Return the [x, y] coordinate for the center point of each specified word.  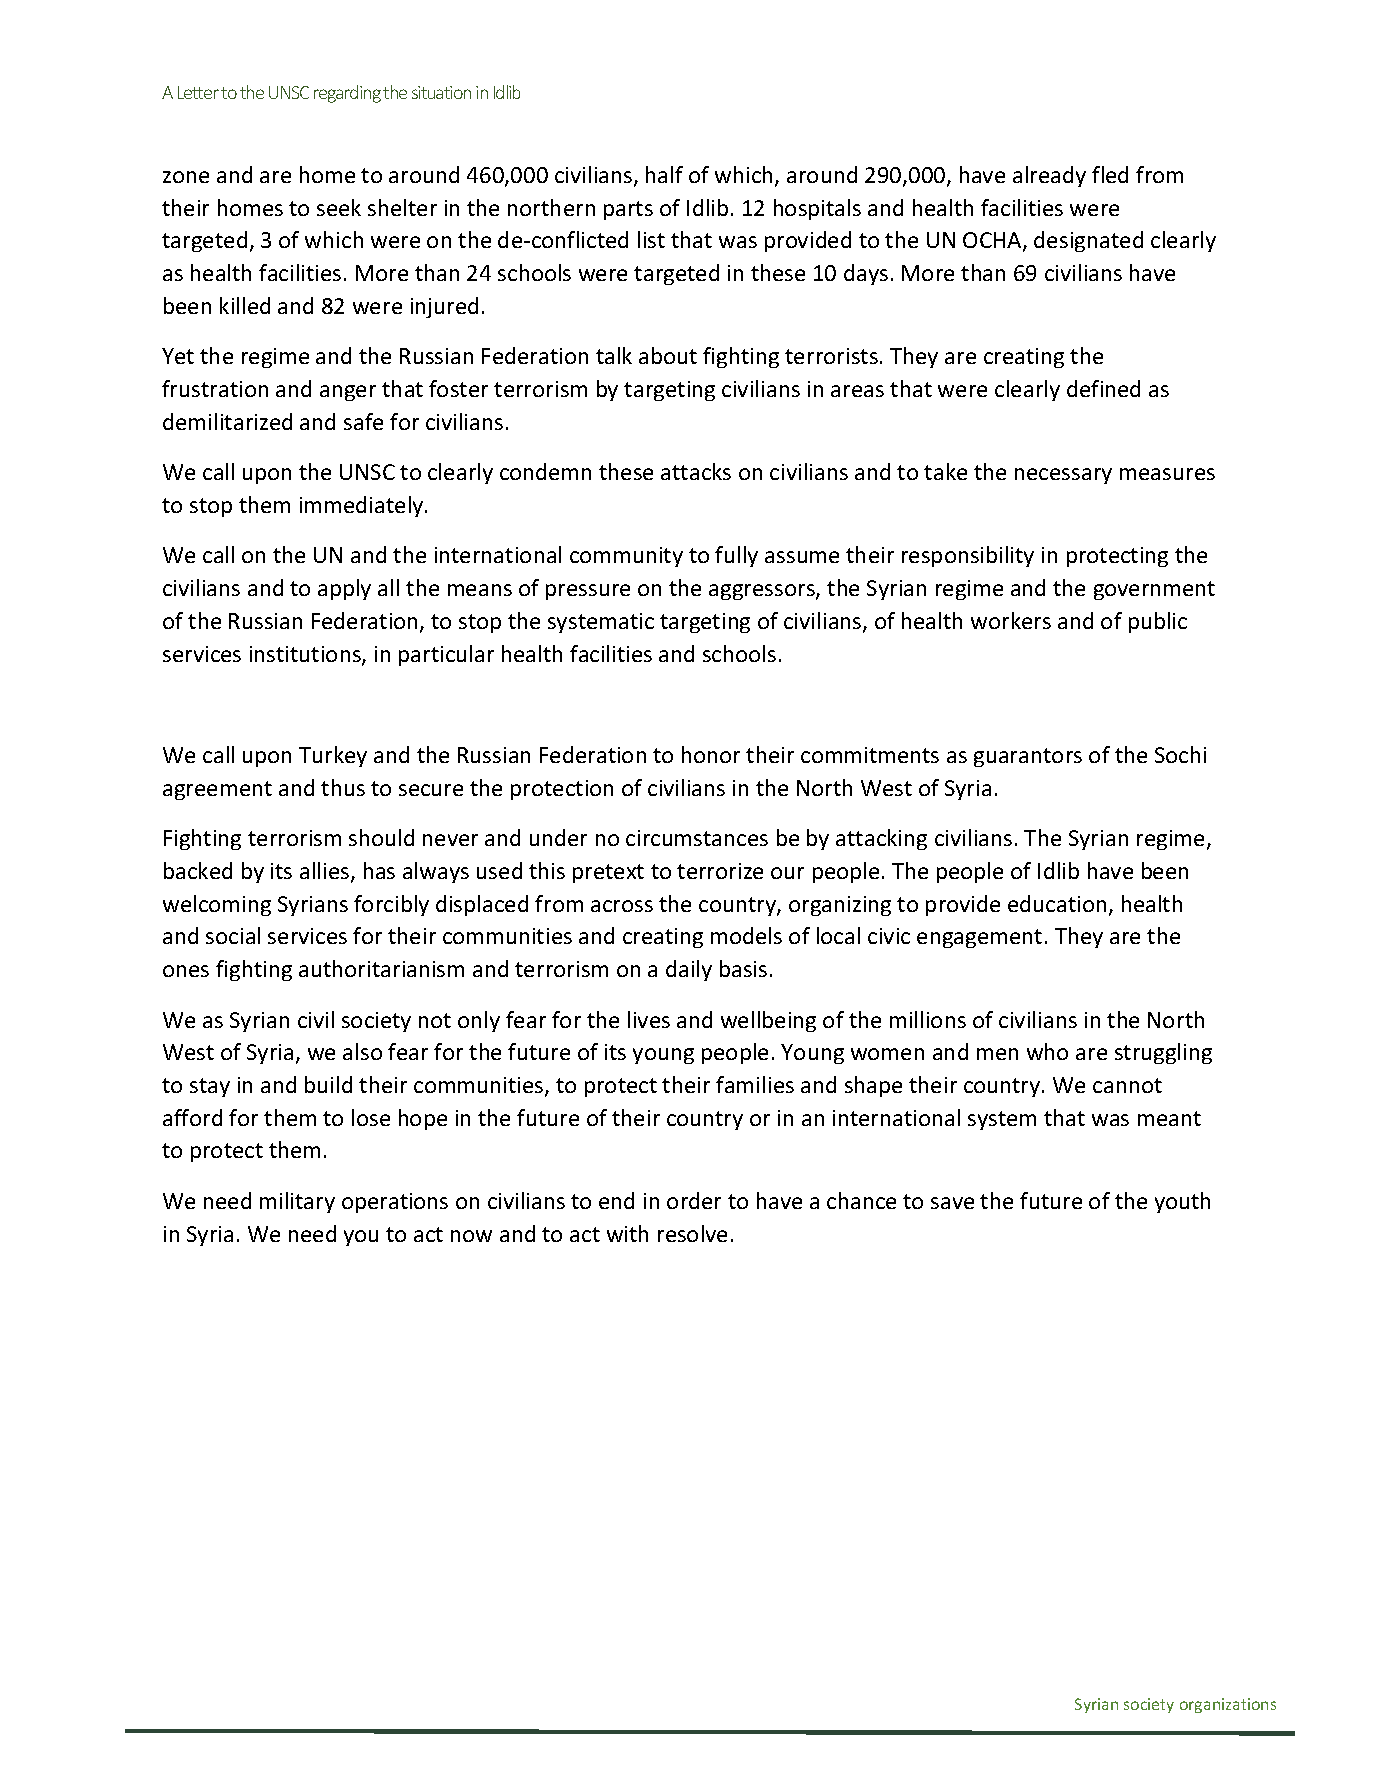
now [471, 1236]
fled [1110, 174]
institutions [306, 655]
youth [1182, 1202]
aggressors [763, 592]
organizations [1228, 1705]
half [664, 174]
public [1158, 622]
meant [1169, 1118]
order [694, 1200]
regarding [347, 94]
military [297, 1202]
